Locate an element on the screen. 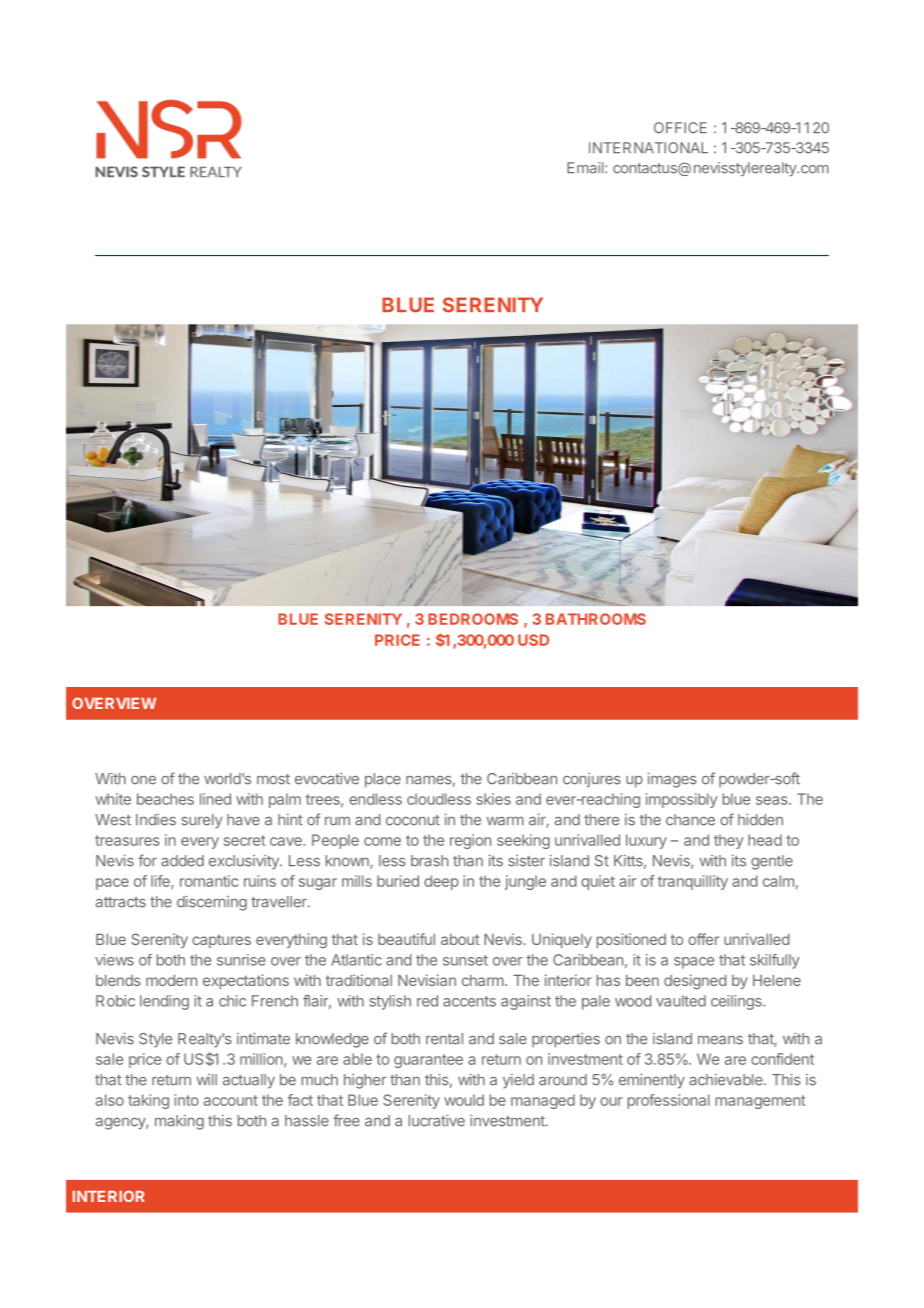 The width and height of the screenshot is (924, 1308). BATHROOMS is located at coordinates (596, 619).
